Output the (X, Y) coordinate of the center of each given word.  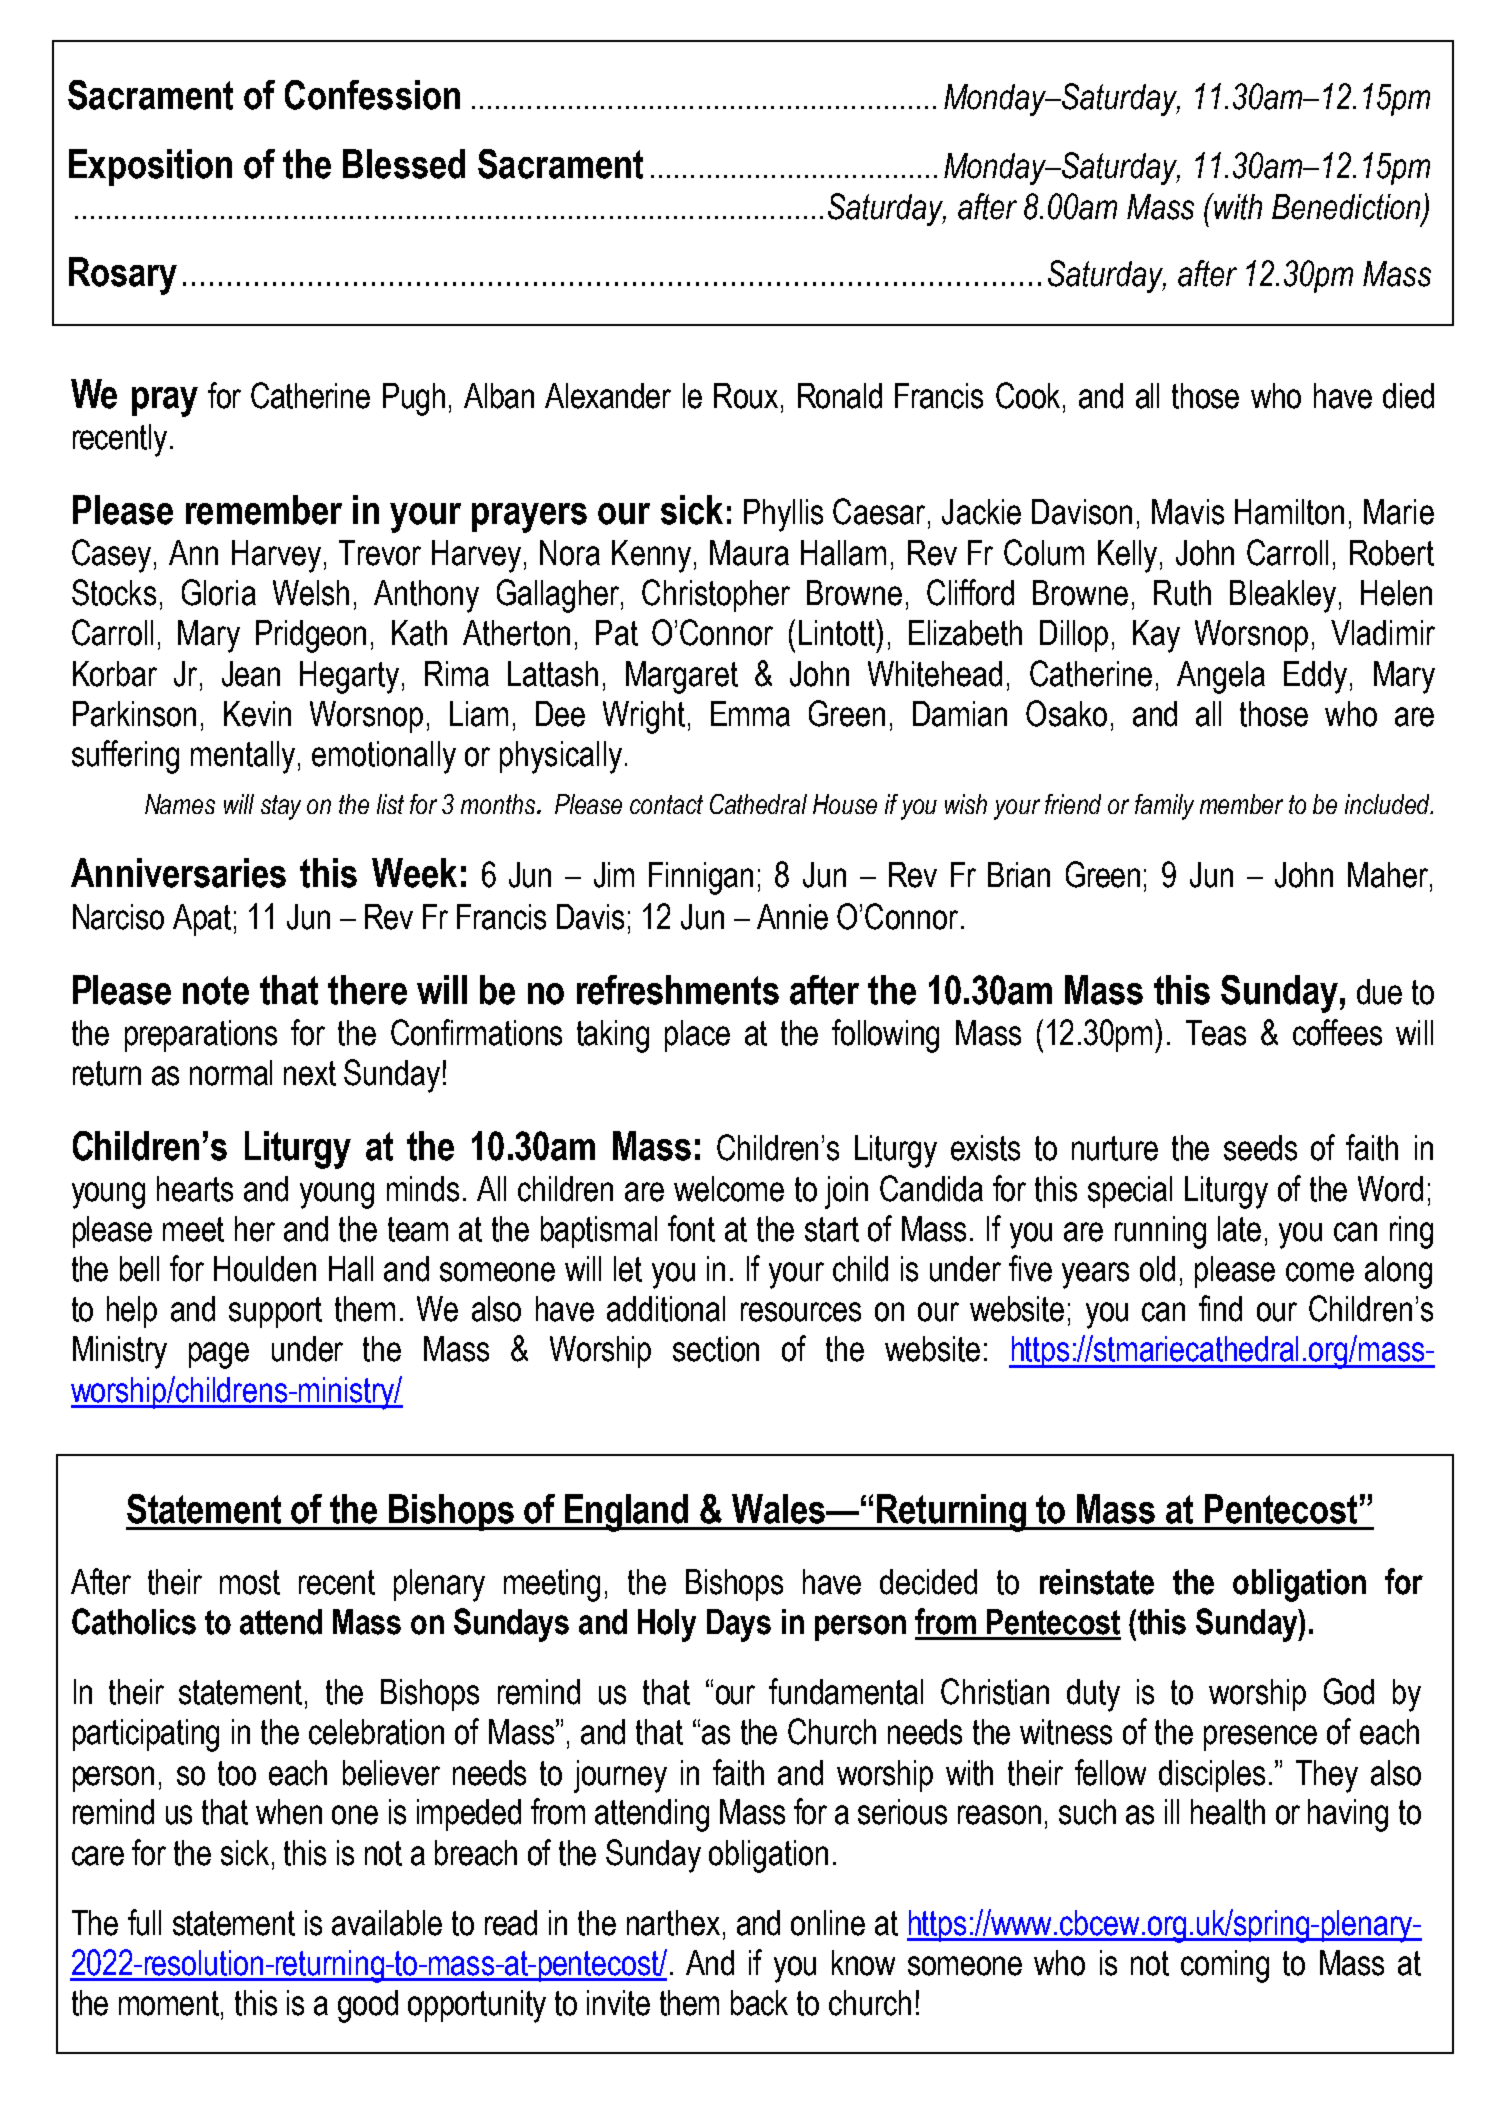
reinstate (1097, 1582)
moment (170, 2003)
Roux (746, 396)
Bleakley (1283, 596)
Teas (1216, 1033)
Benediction (1346, 207)
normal (231, 1073)
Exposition (150, 167)
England (627, 1513)
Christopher (716, 595)
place (697, 1036)
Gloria (219, 592)
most (250, 1582)
